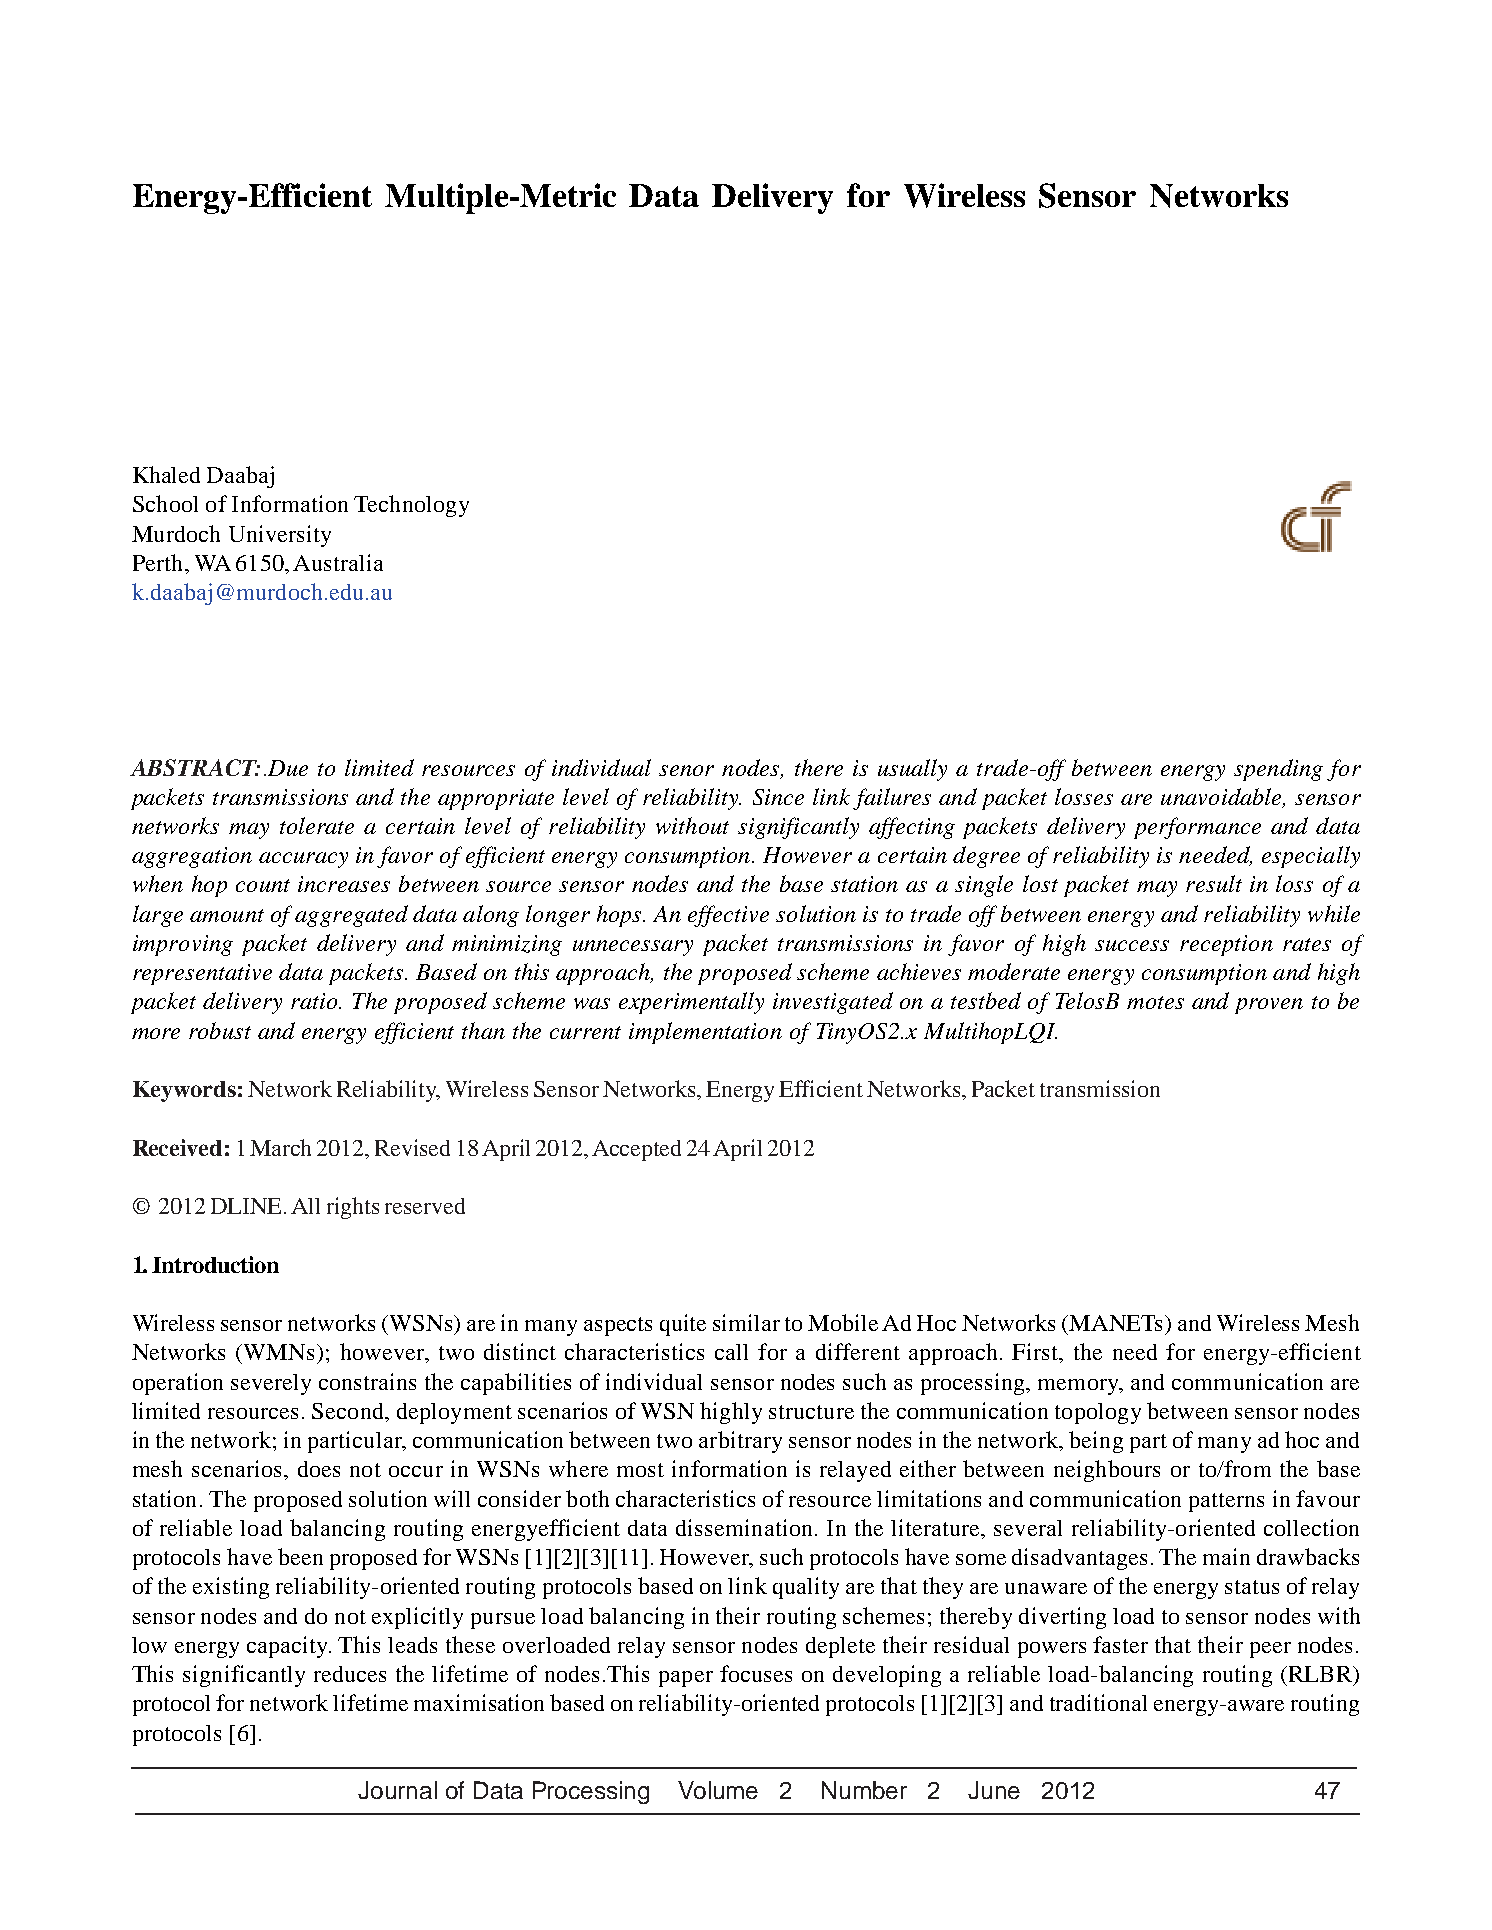 This page has width=1492, height=1930. Describe the element at coordinates (280, 536) in the page. I see `University` at that location.
